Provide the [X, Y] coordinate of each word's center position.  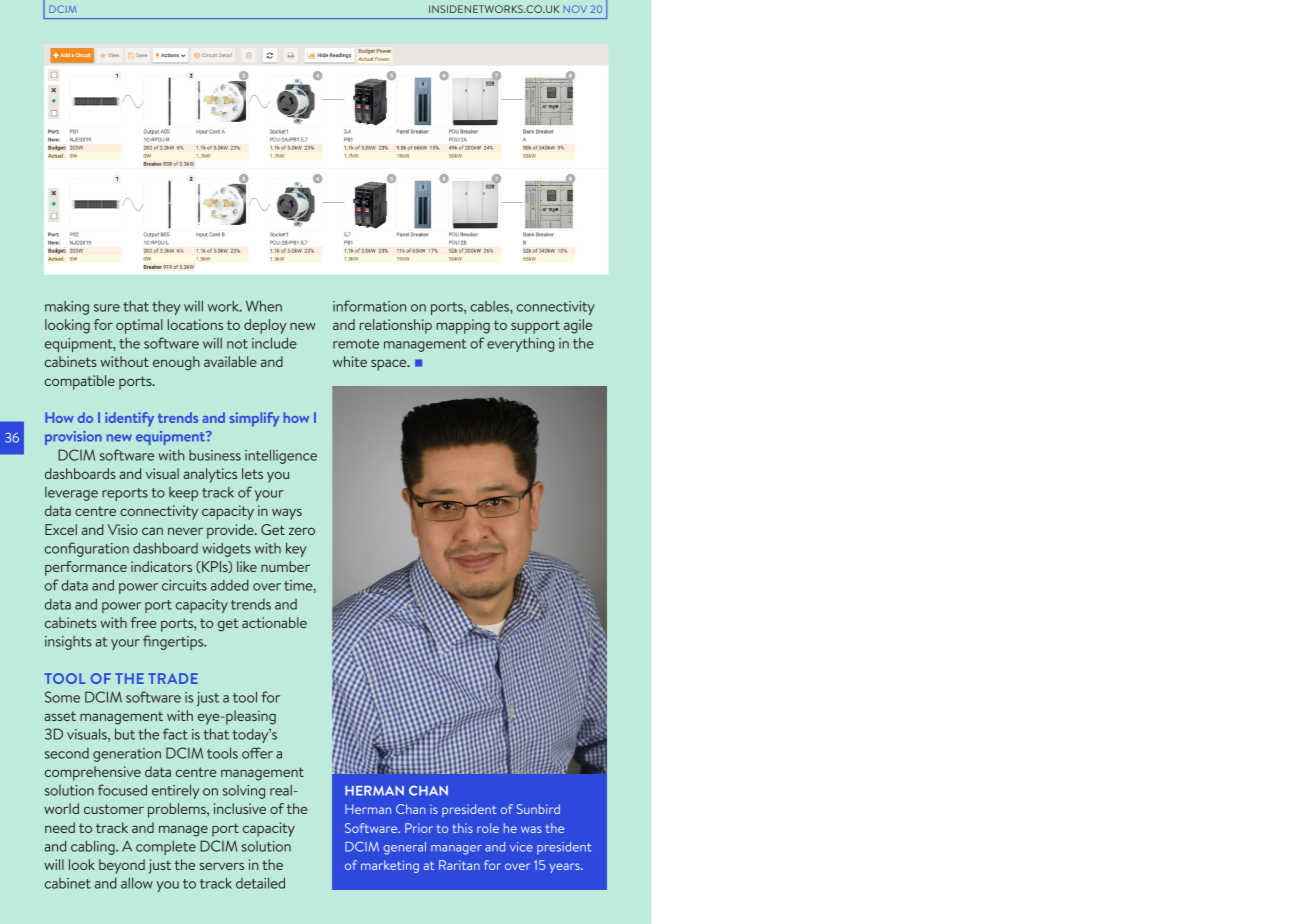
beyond [122, 866]
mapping [463, 326]
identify [129, 419]
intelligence [281, 456]
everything [520, 344]
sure [107, 308]
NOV [575, 9]
